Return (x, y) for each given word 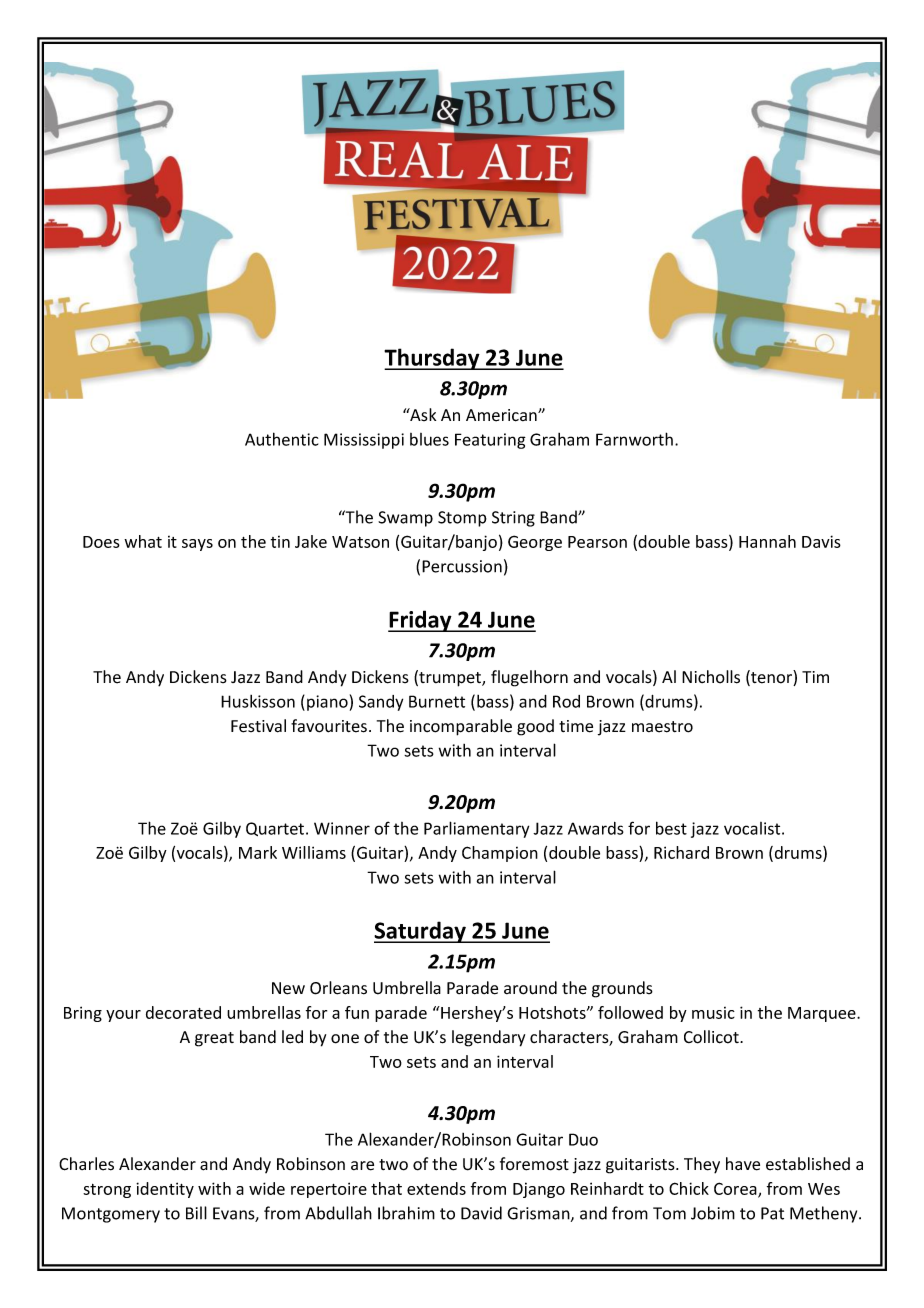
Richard (681, 852)
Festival (258, 726)
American (502, 415)
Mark (258, 852)
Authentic (281, 439)
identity (165, 1190)
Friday (421, 621)
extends (436, 1188)
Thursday (433, 359)
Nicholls (711, 677)
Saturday (421, 932)
